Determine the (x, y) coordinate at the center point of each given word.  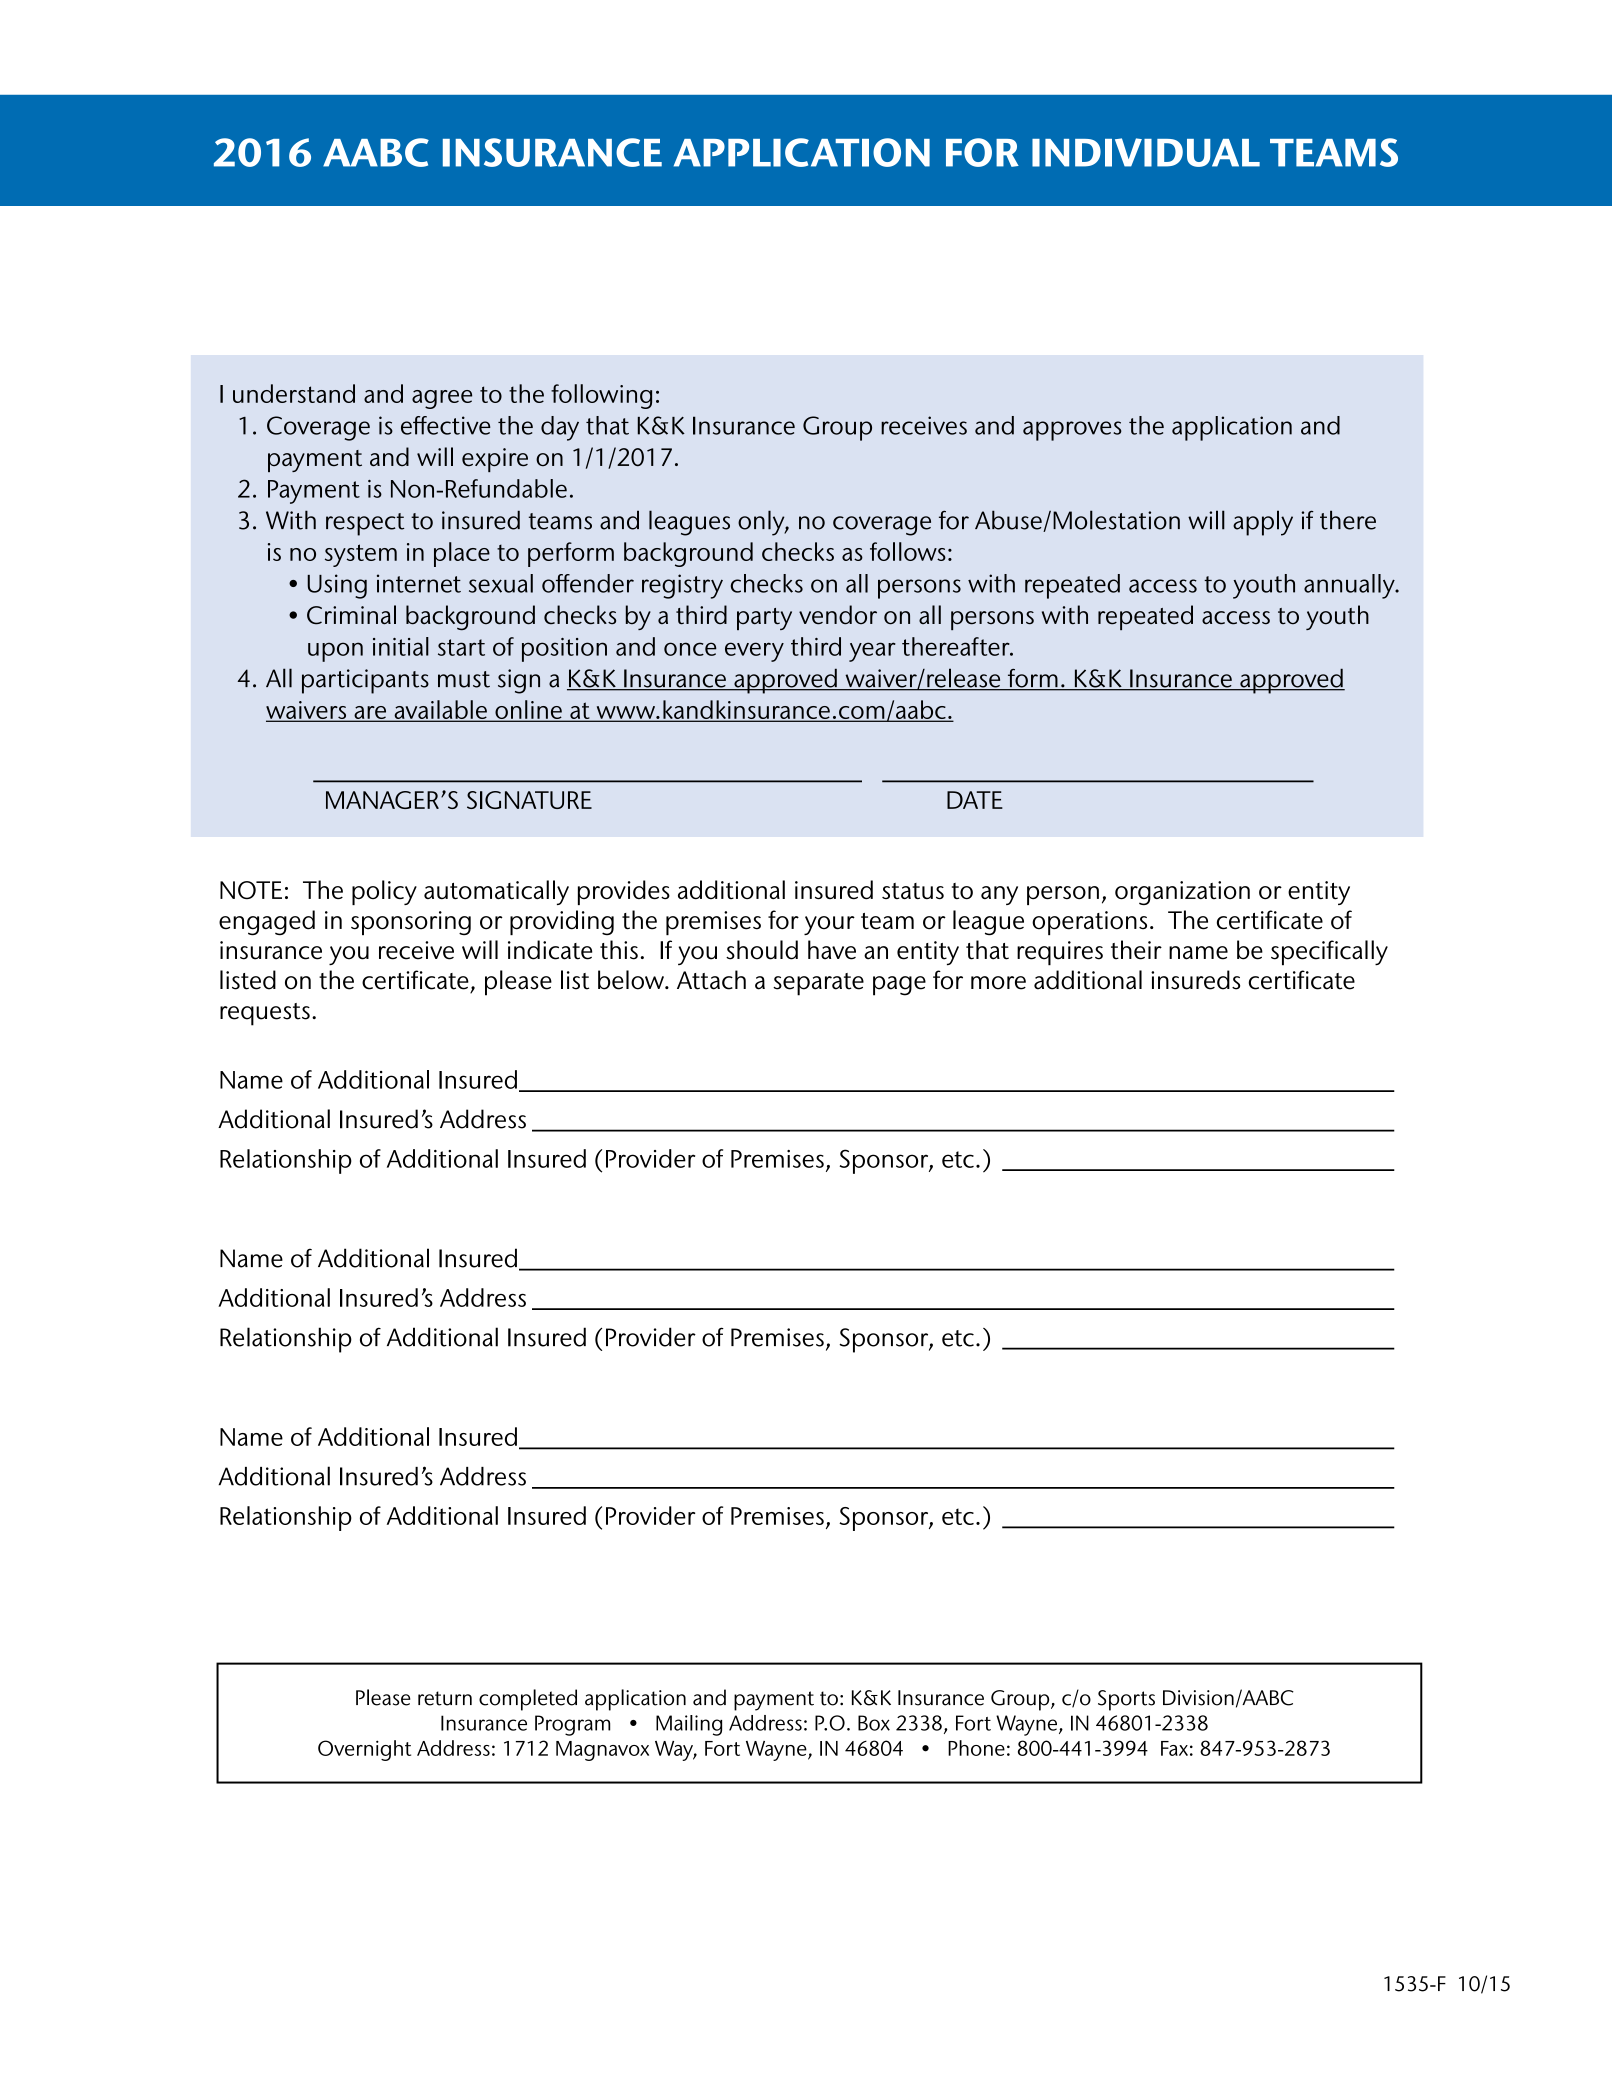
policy (384, 892)
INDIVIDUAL (1146, 152)
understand (294, 393)
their (1136, 950)
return (445, 1698)
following (601, 396)
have (832, 950)
